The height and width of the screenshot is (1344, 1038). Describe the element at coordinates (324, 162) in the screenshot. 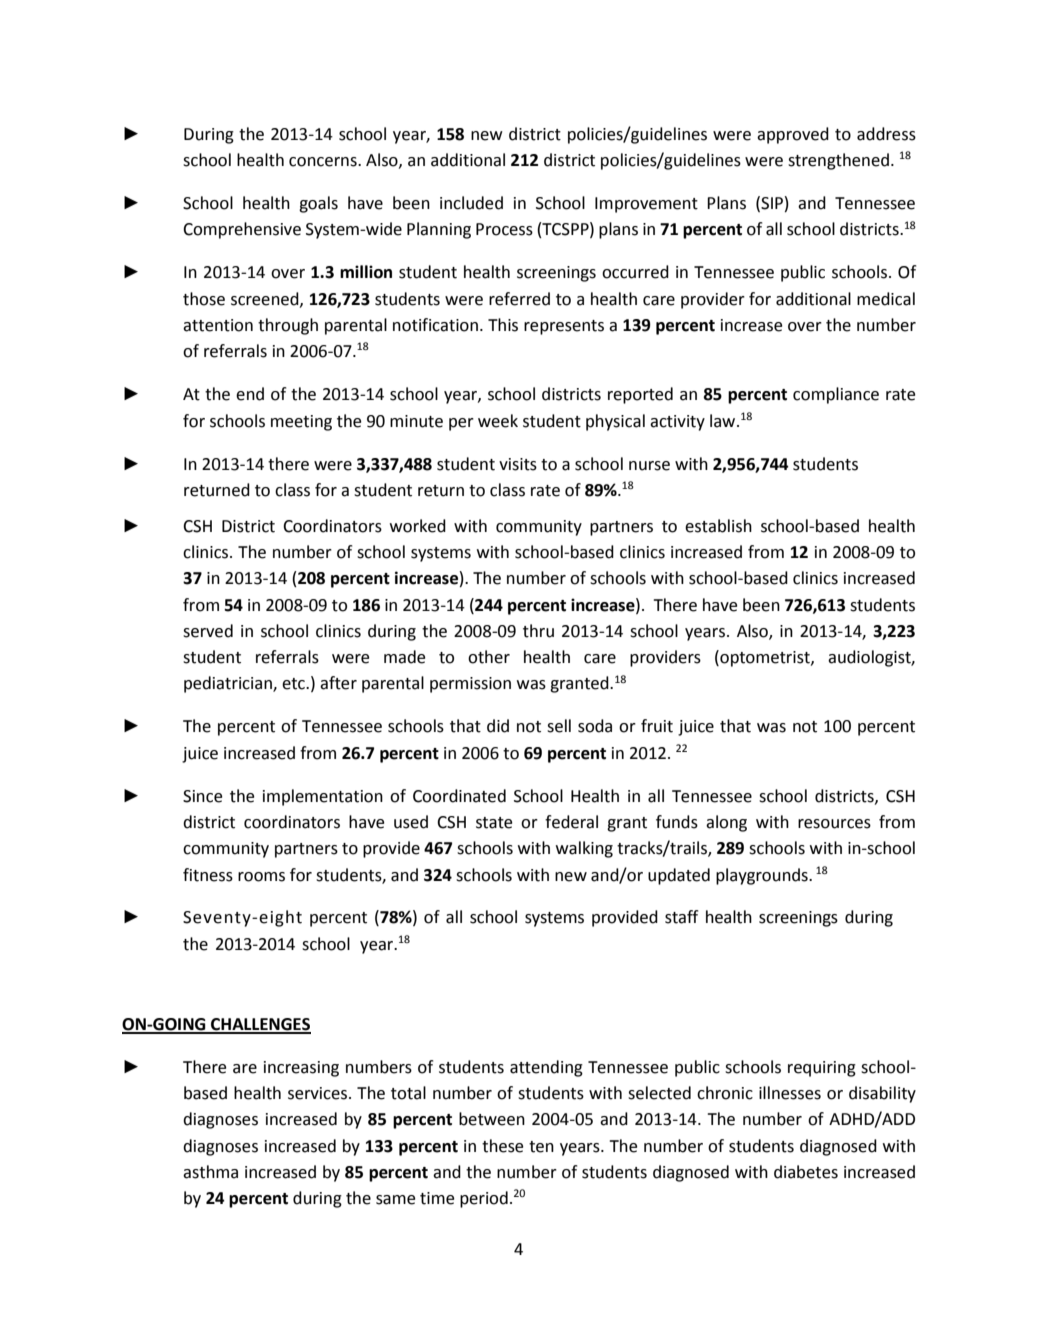

I see `concerns` at that location.
